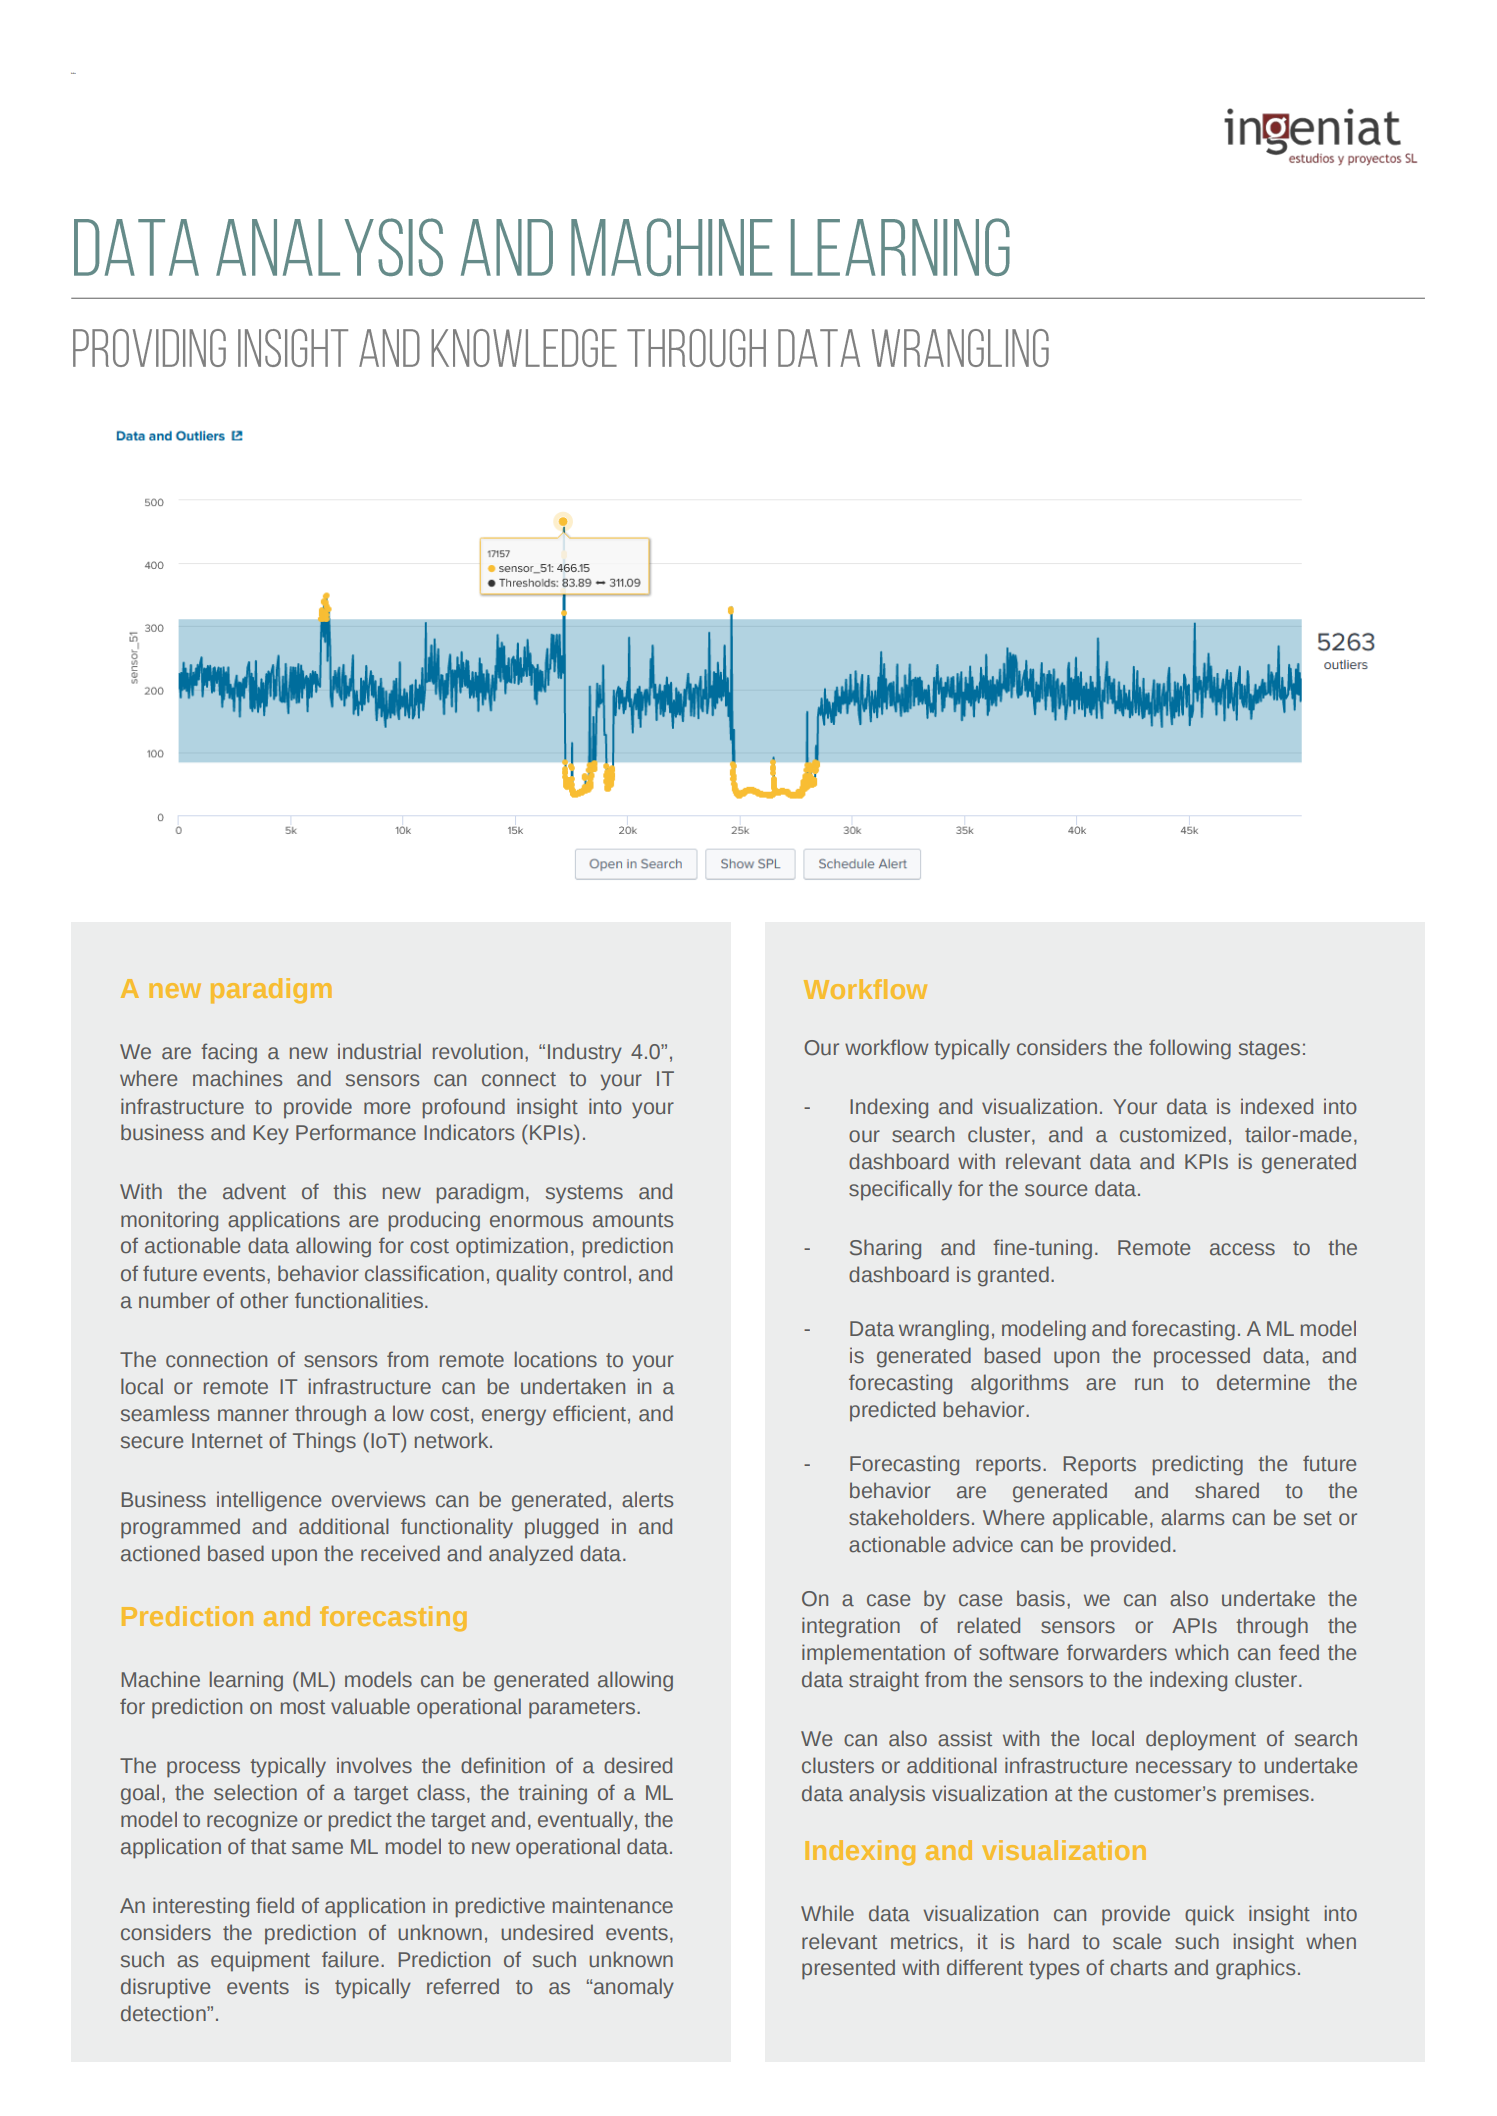 The image size is (1497, 2116). I want to click on following, so click(1190, 1049).
